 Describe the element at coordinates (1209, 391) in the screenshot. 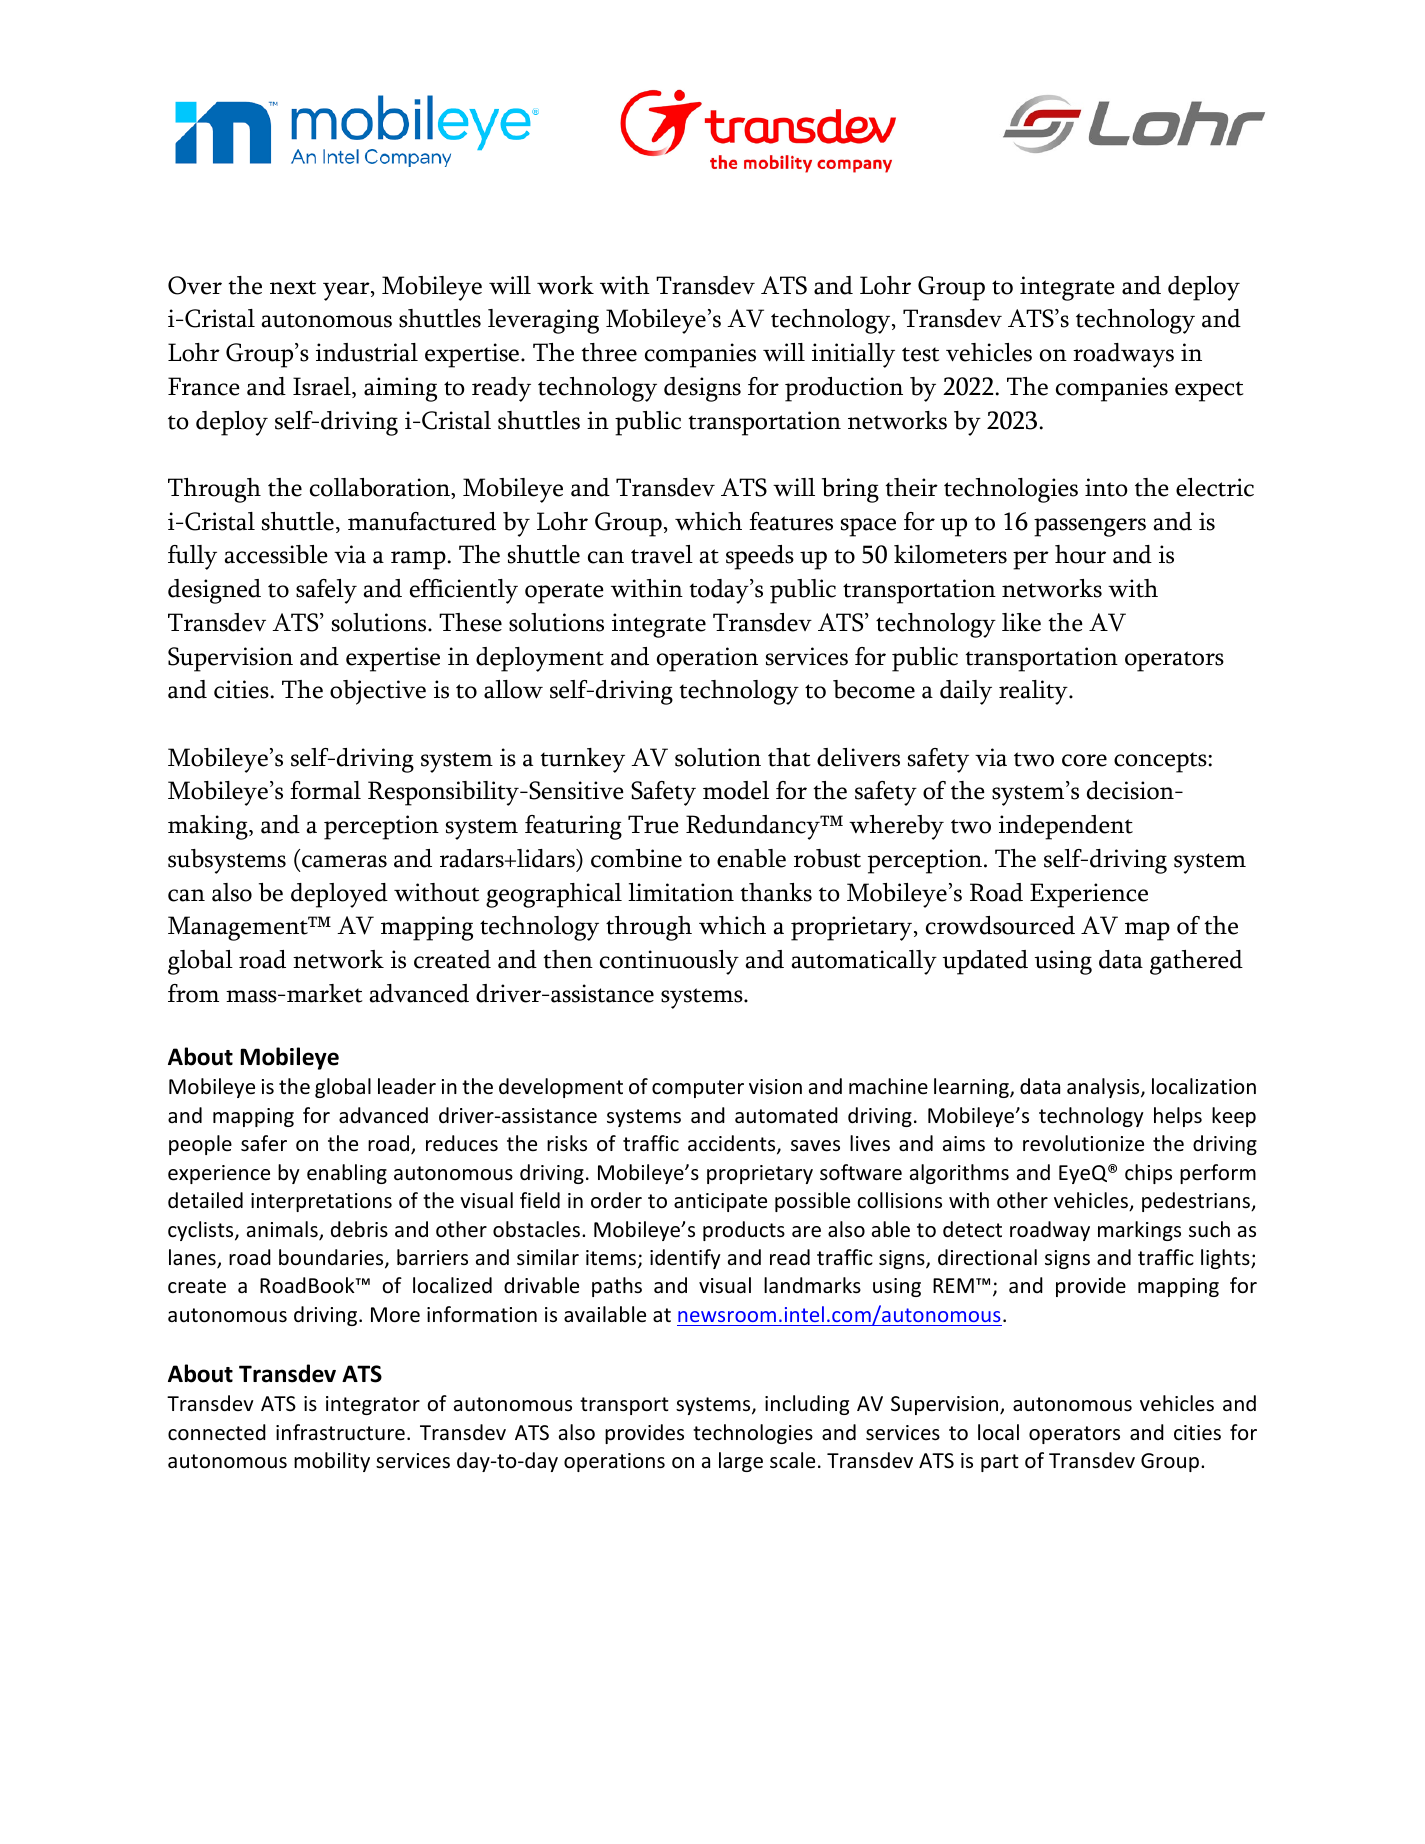

I see `expect` at that location.
